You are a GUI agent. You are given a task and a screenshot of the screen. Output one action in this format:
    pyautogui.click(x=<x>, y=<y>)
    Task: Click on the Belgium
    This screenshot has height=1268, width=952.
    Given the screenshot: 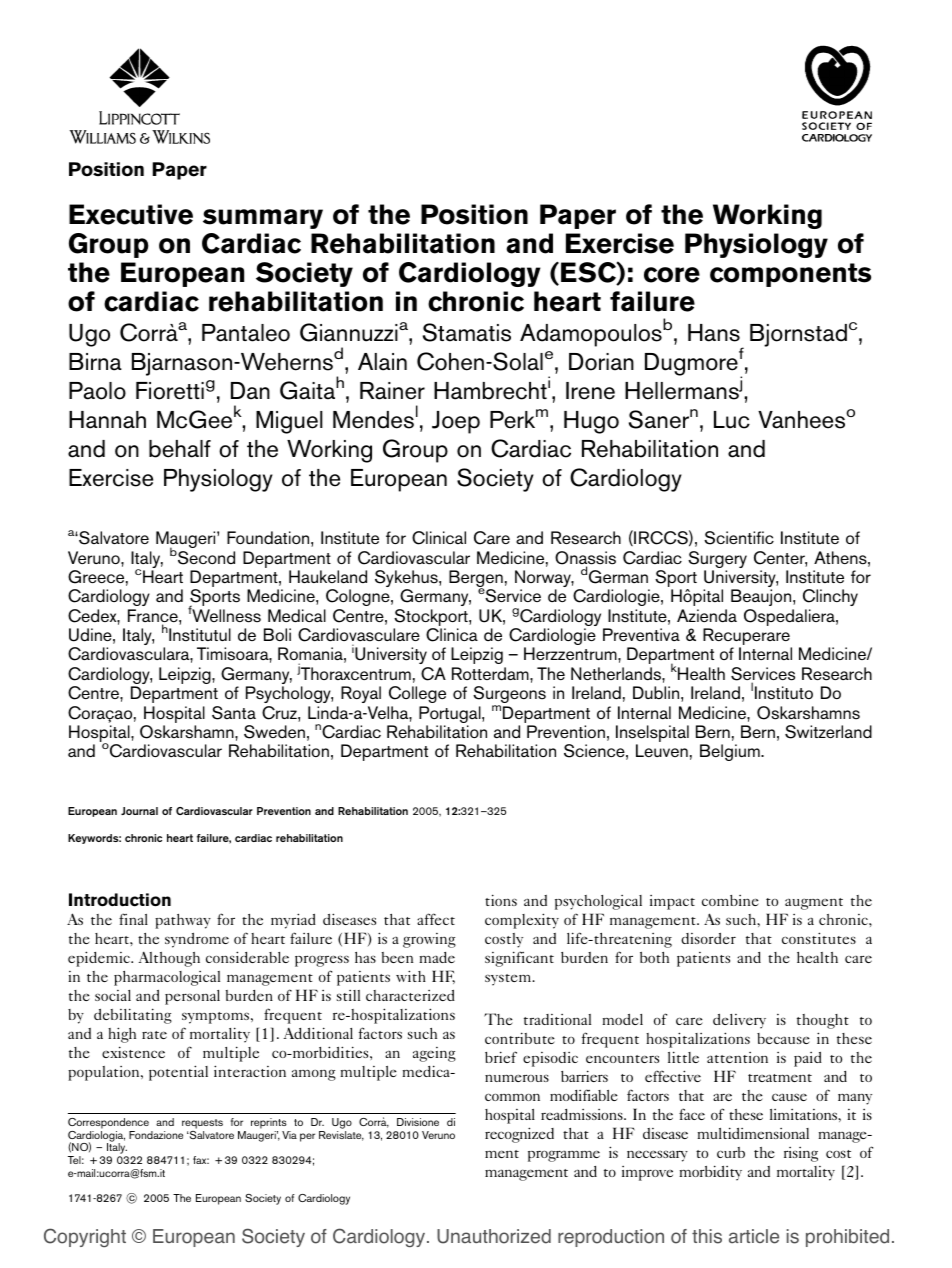 What is the action you would take?
    pyautogui.click(x=731, y=752)
